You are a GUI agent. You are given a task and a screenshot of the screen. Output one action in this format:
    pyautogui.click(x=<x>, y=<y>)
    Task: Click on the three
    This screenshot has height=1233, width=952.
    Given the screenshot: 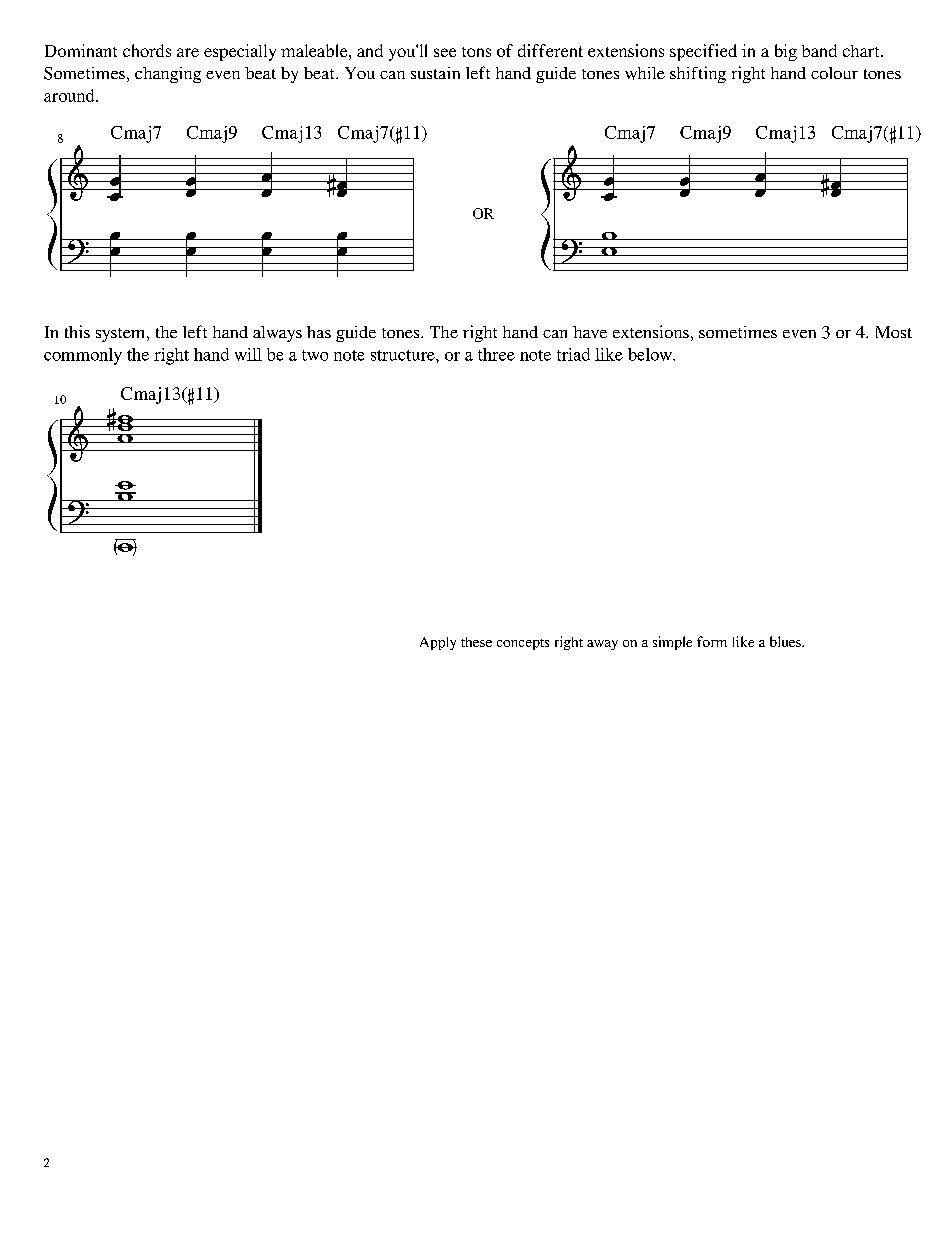 What is the action you would take?
    pyautogui.click(x=496, y=354)
